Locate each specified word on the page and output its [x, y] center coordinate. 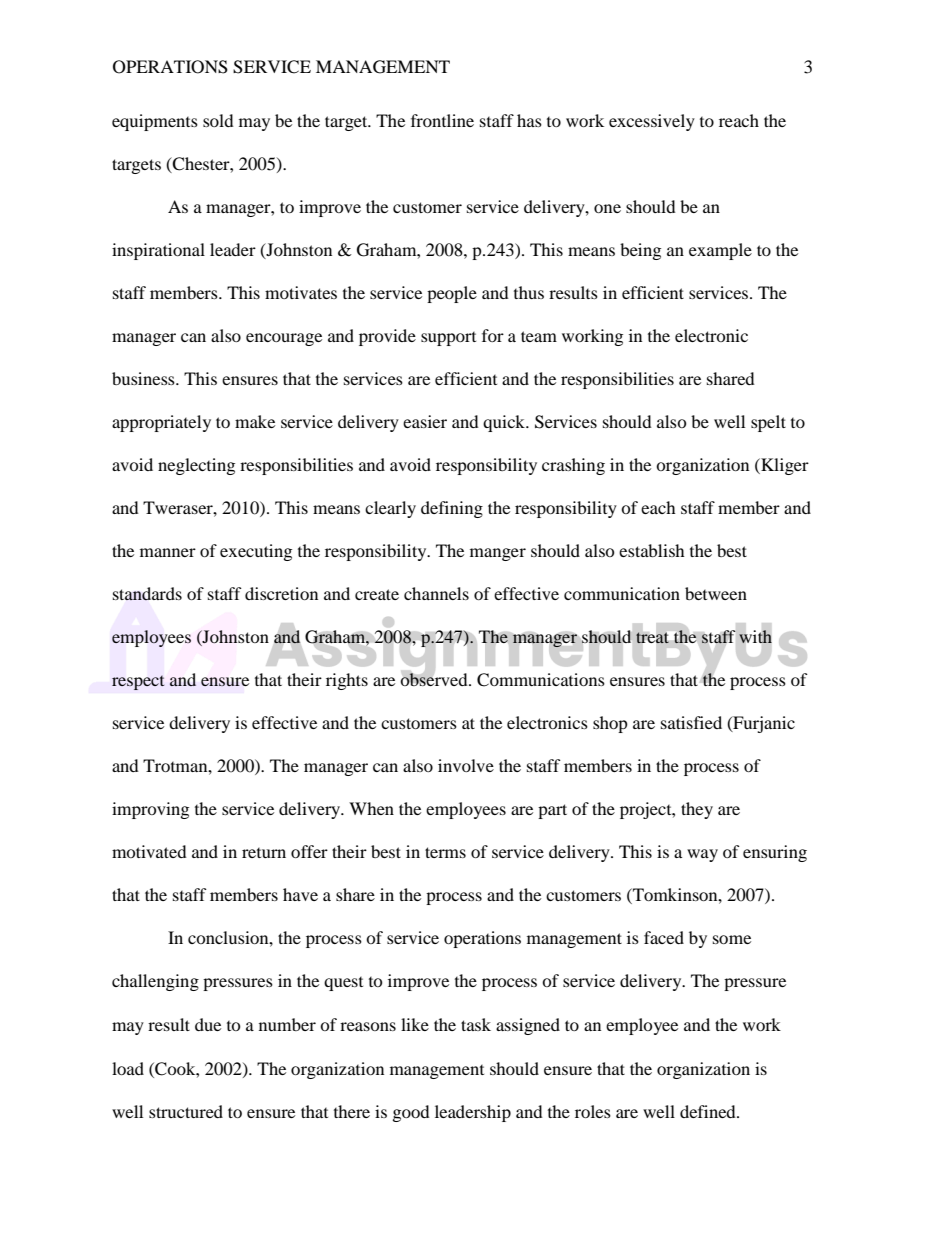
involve [466, 765]
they [697, 810]
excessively [652, 122]
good [411, 1113]
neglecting [196, 466]
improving [150, 810]
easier [425, 421]
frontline [442, 120]
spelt [768, 423]
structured [186, 1111]
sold [218, 120]
